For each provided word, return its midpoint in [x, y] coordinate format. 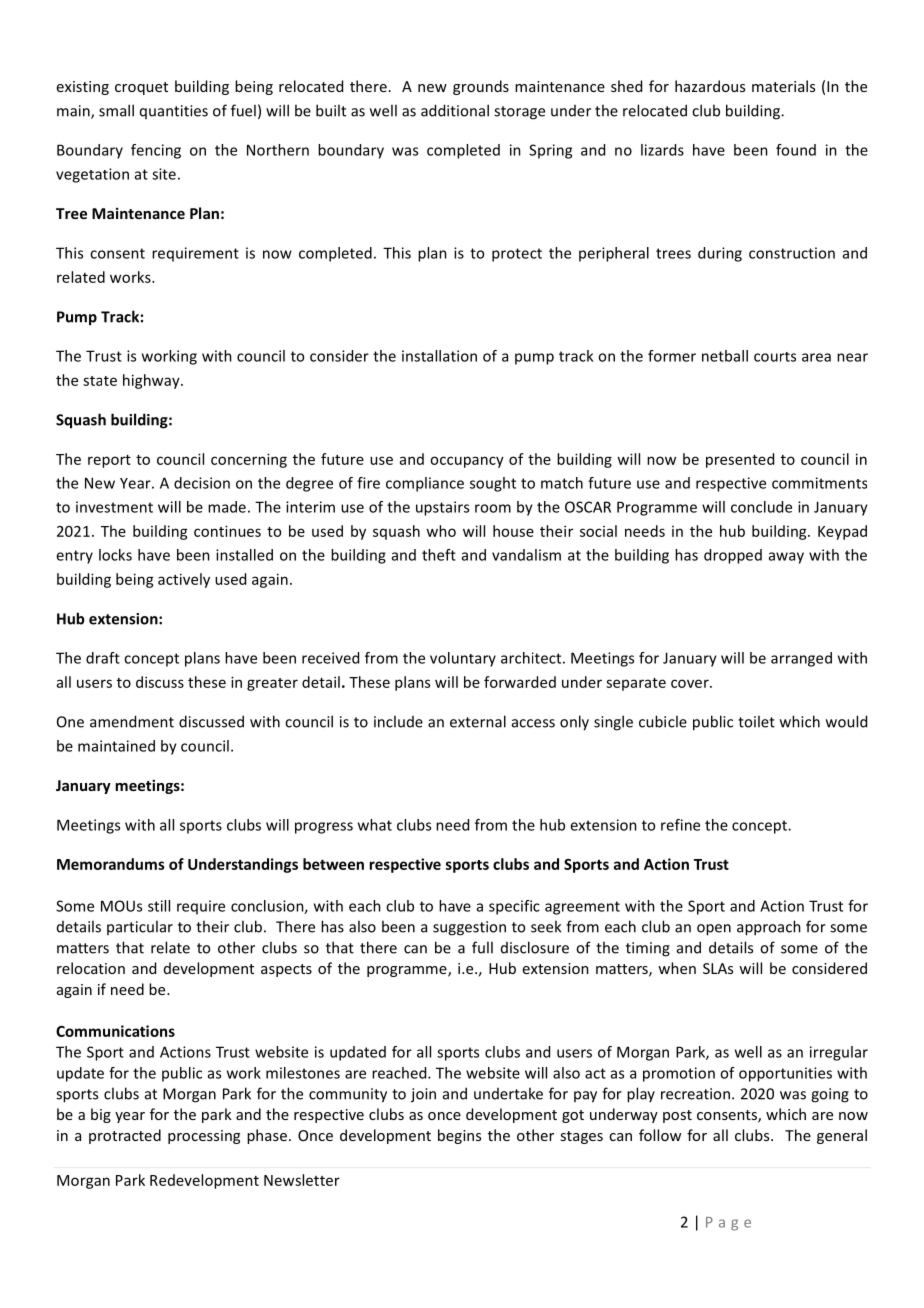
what [375, 825]
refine [680, 825]
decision [202, 483]
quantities [174, 112]
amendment [132, 721]
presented [740, 460]
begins [459, 1136]
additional [455, 110]
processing [204, 1137]
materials [783, 86]
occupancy [467, 462]
